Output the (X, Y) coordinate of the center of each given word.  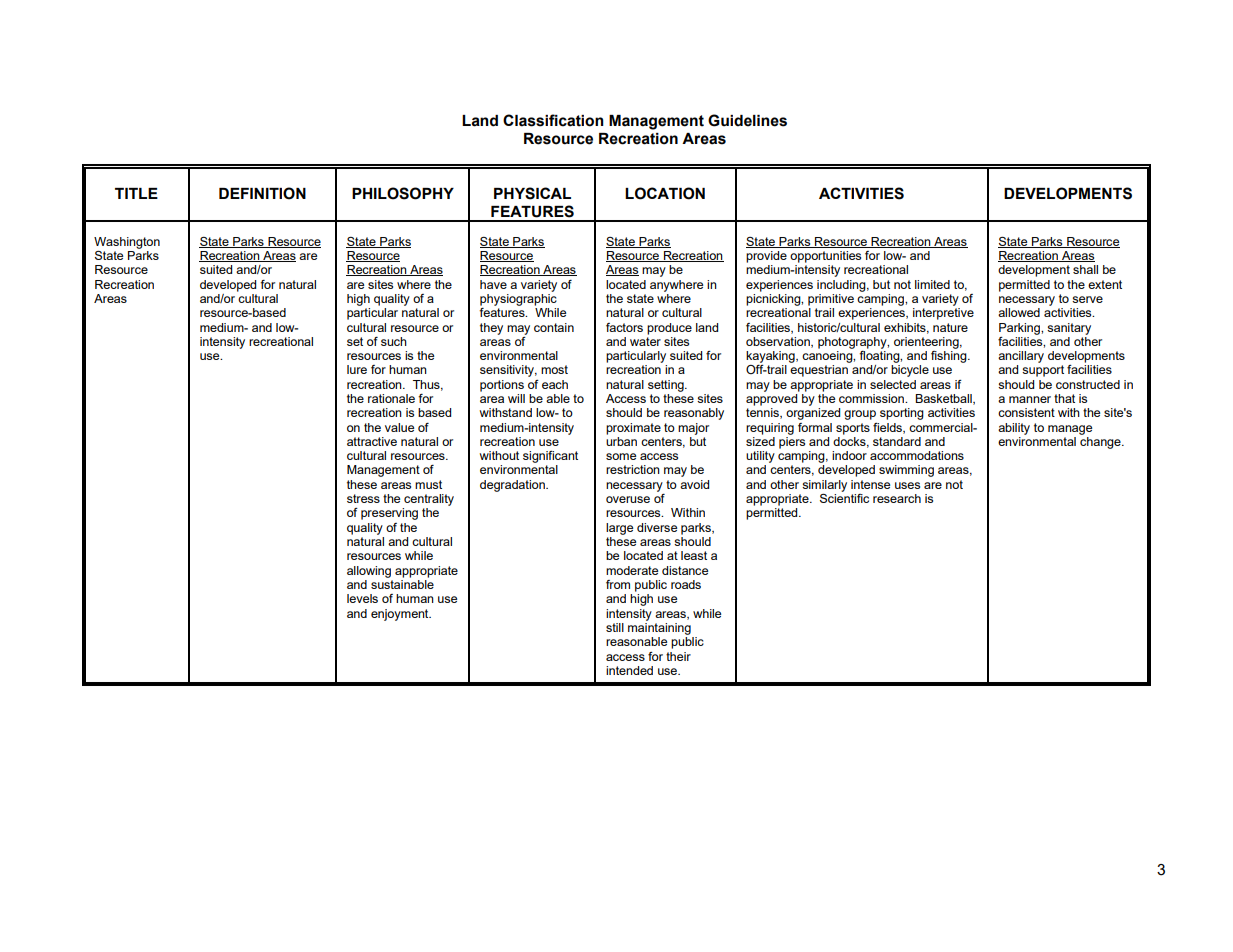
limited (932, 284)
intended (629, 670)
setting (667, 386)
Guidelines (747, 120)
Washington (127, 243)
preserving (389, 514)
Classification (553, 120)
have (493, 284)
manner (1030, 399)
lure (357, 369)
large (619, 529)
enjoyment (401, 615)
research (897, 498)
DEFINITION (262, 193)
